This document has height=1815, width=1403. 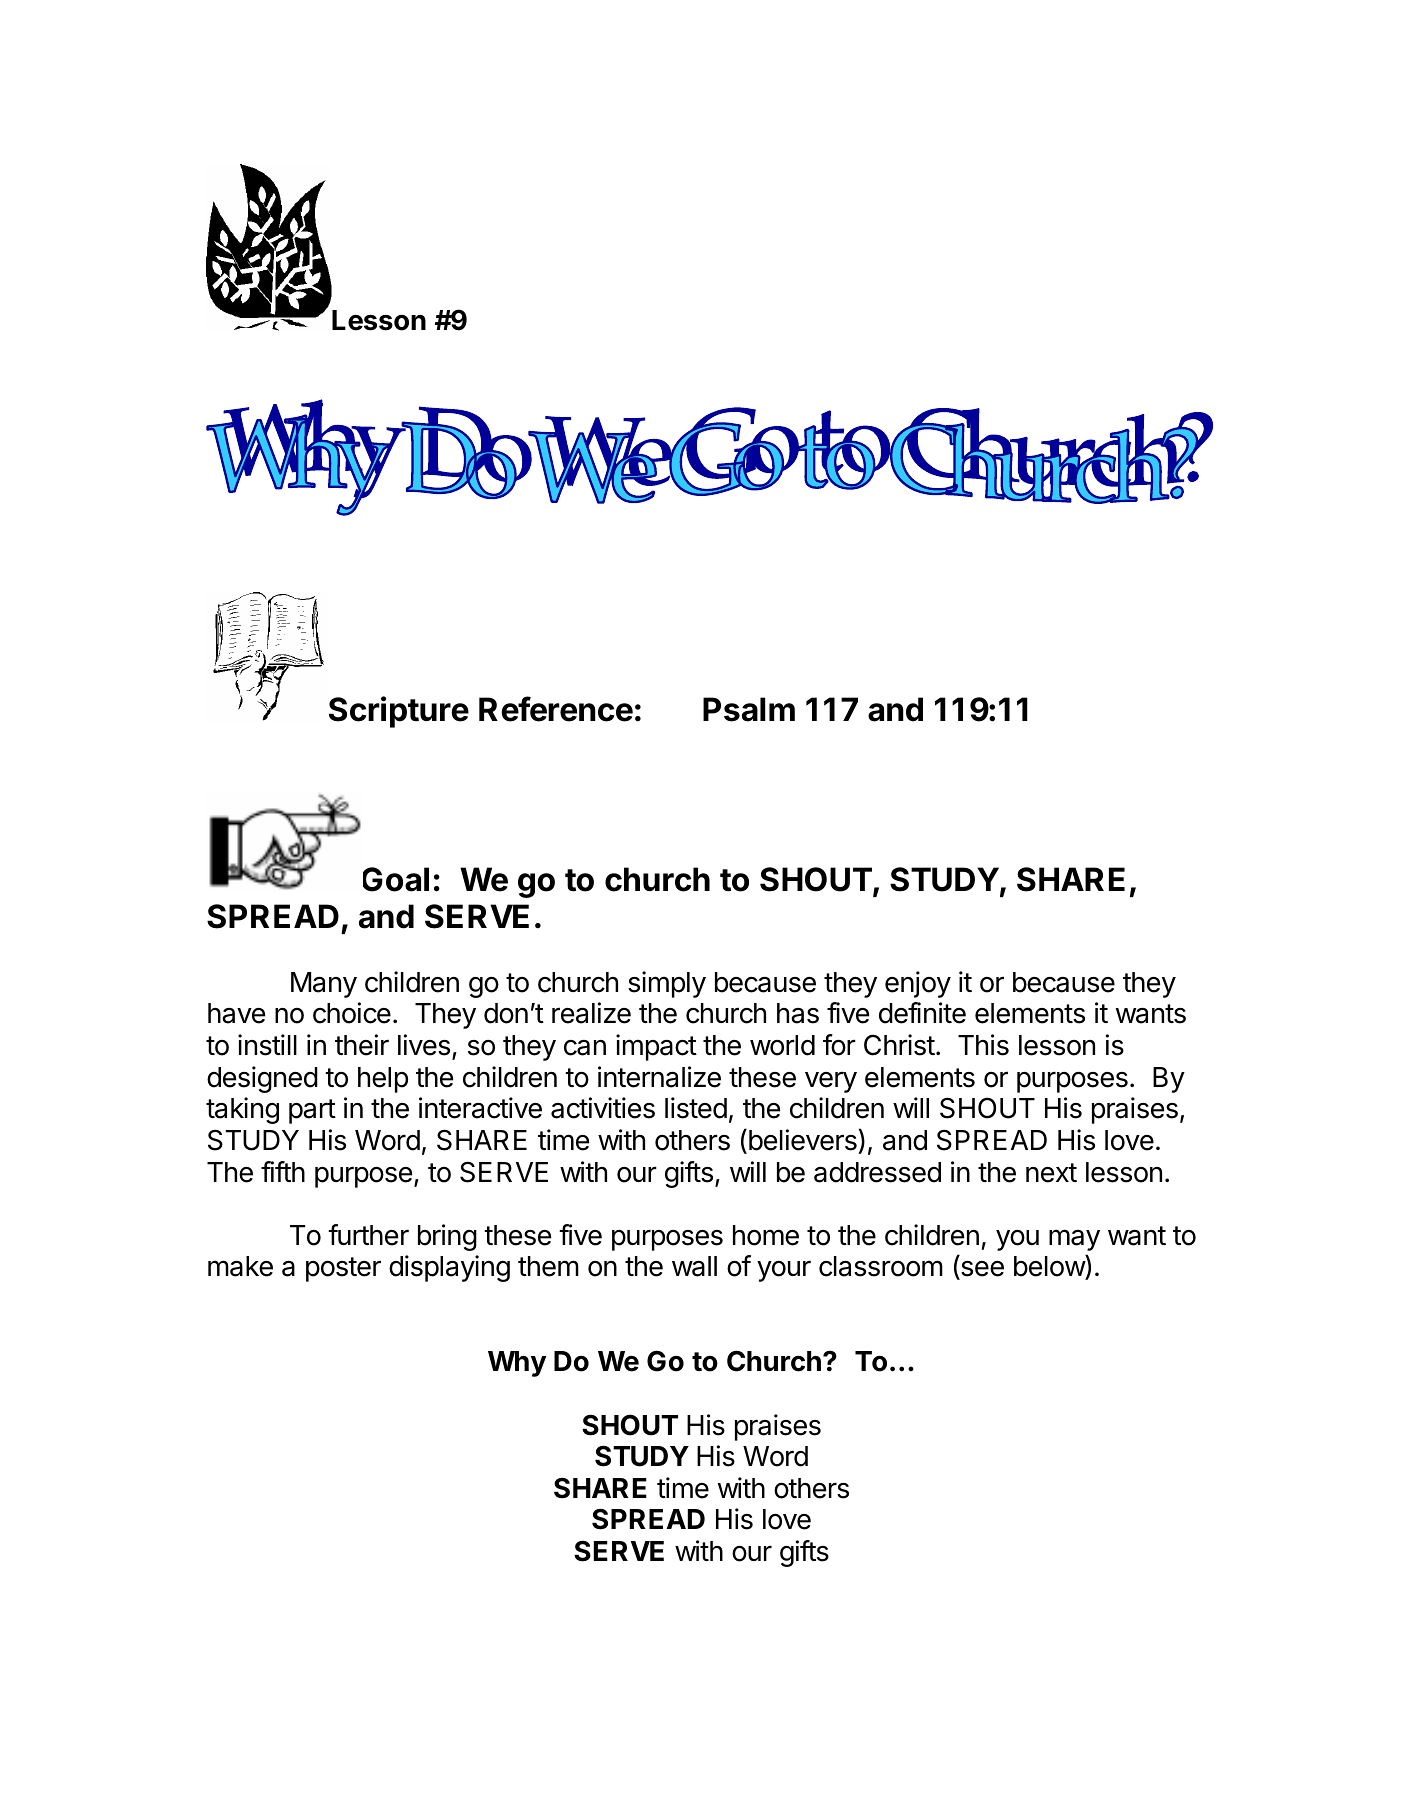 I want to click on next, so click(x=1051, y=1173).
